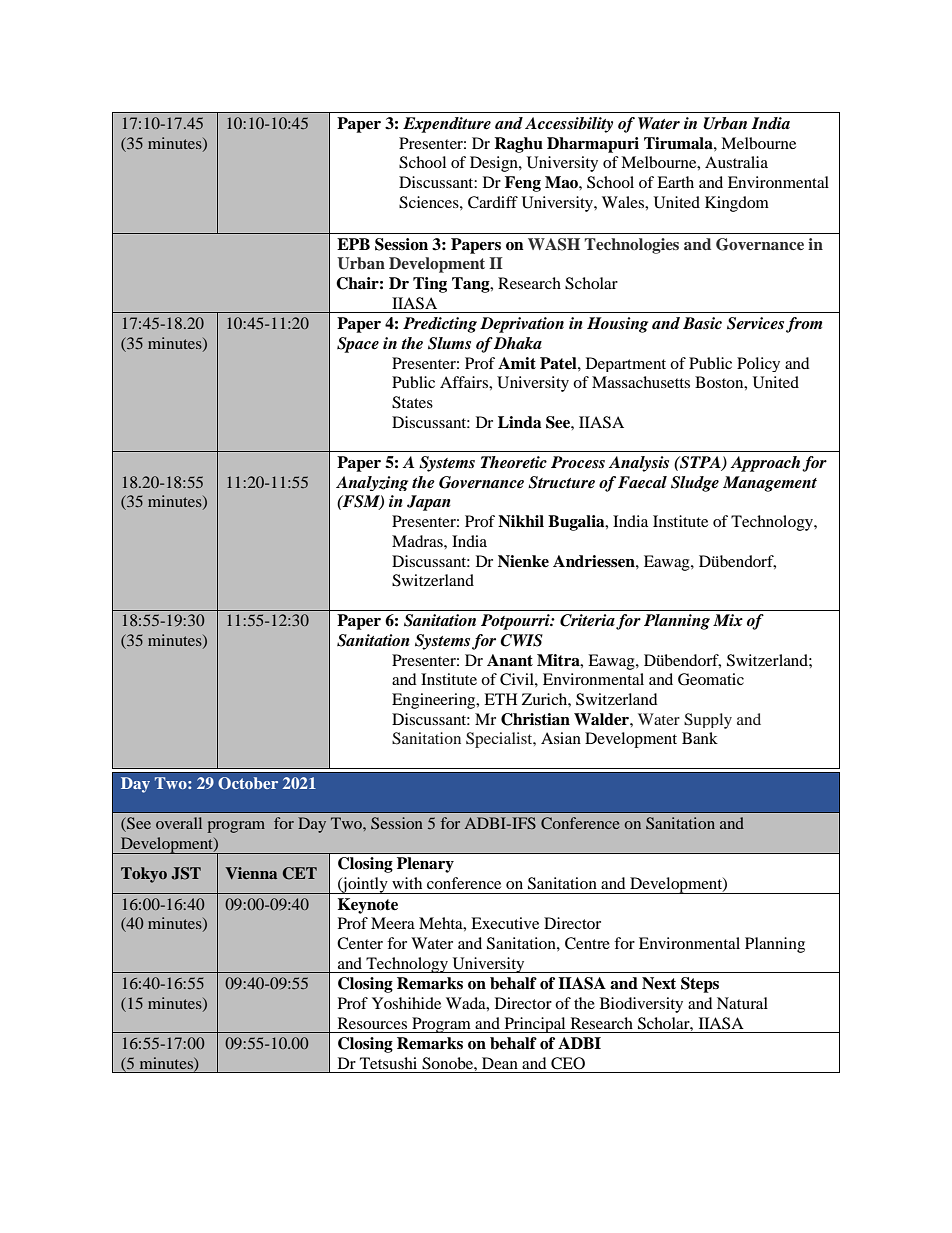 Image resolution: width=952 pixels, height=1233 pixels. I want to click on Natural, so click(742, 1003).
